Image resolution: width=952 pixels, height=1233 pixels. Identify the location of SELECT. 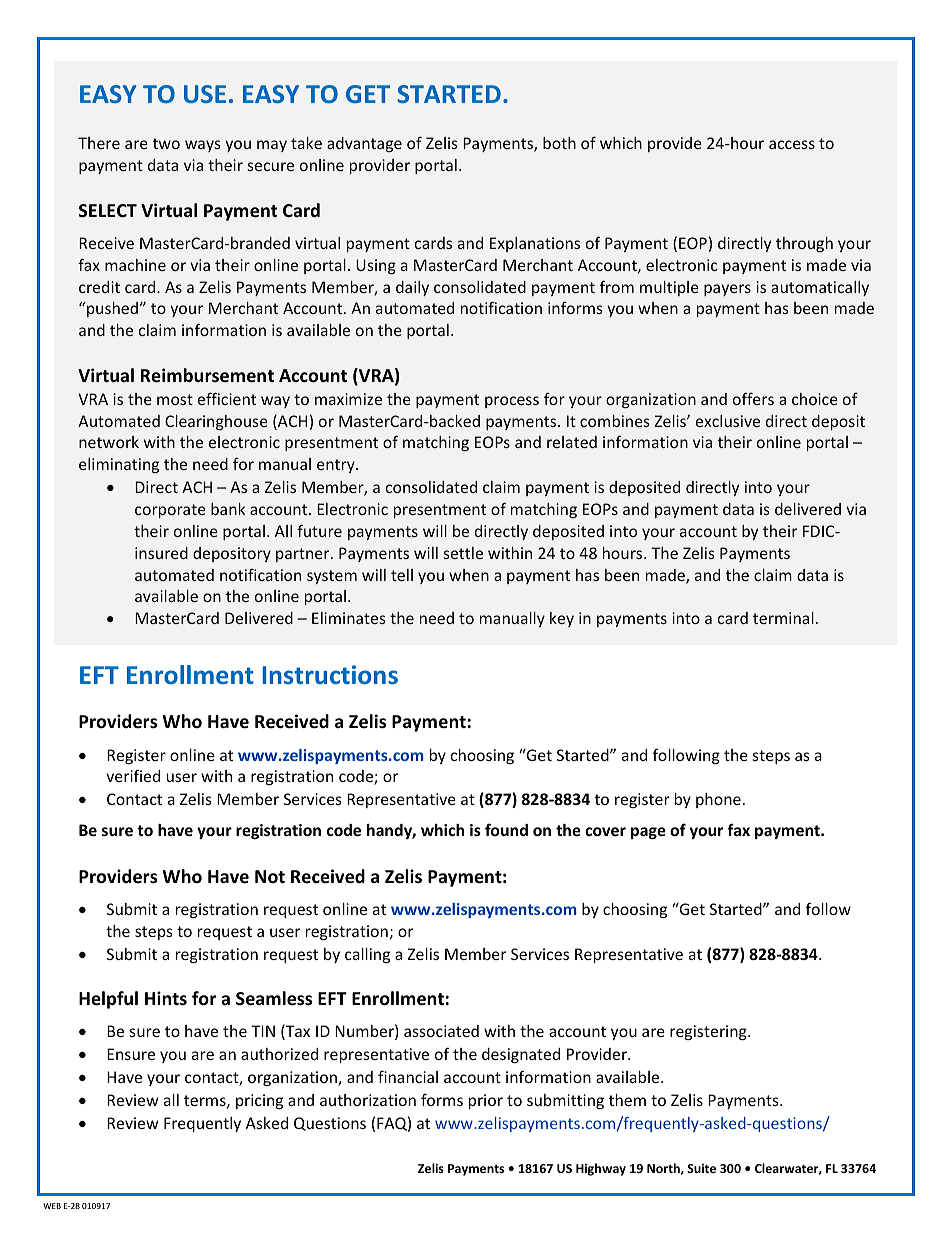
(108, 210).
